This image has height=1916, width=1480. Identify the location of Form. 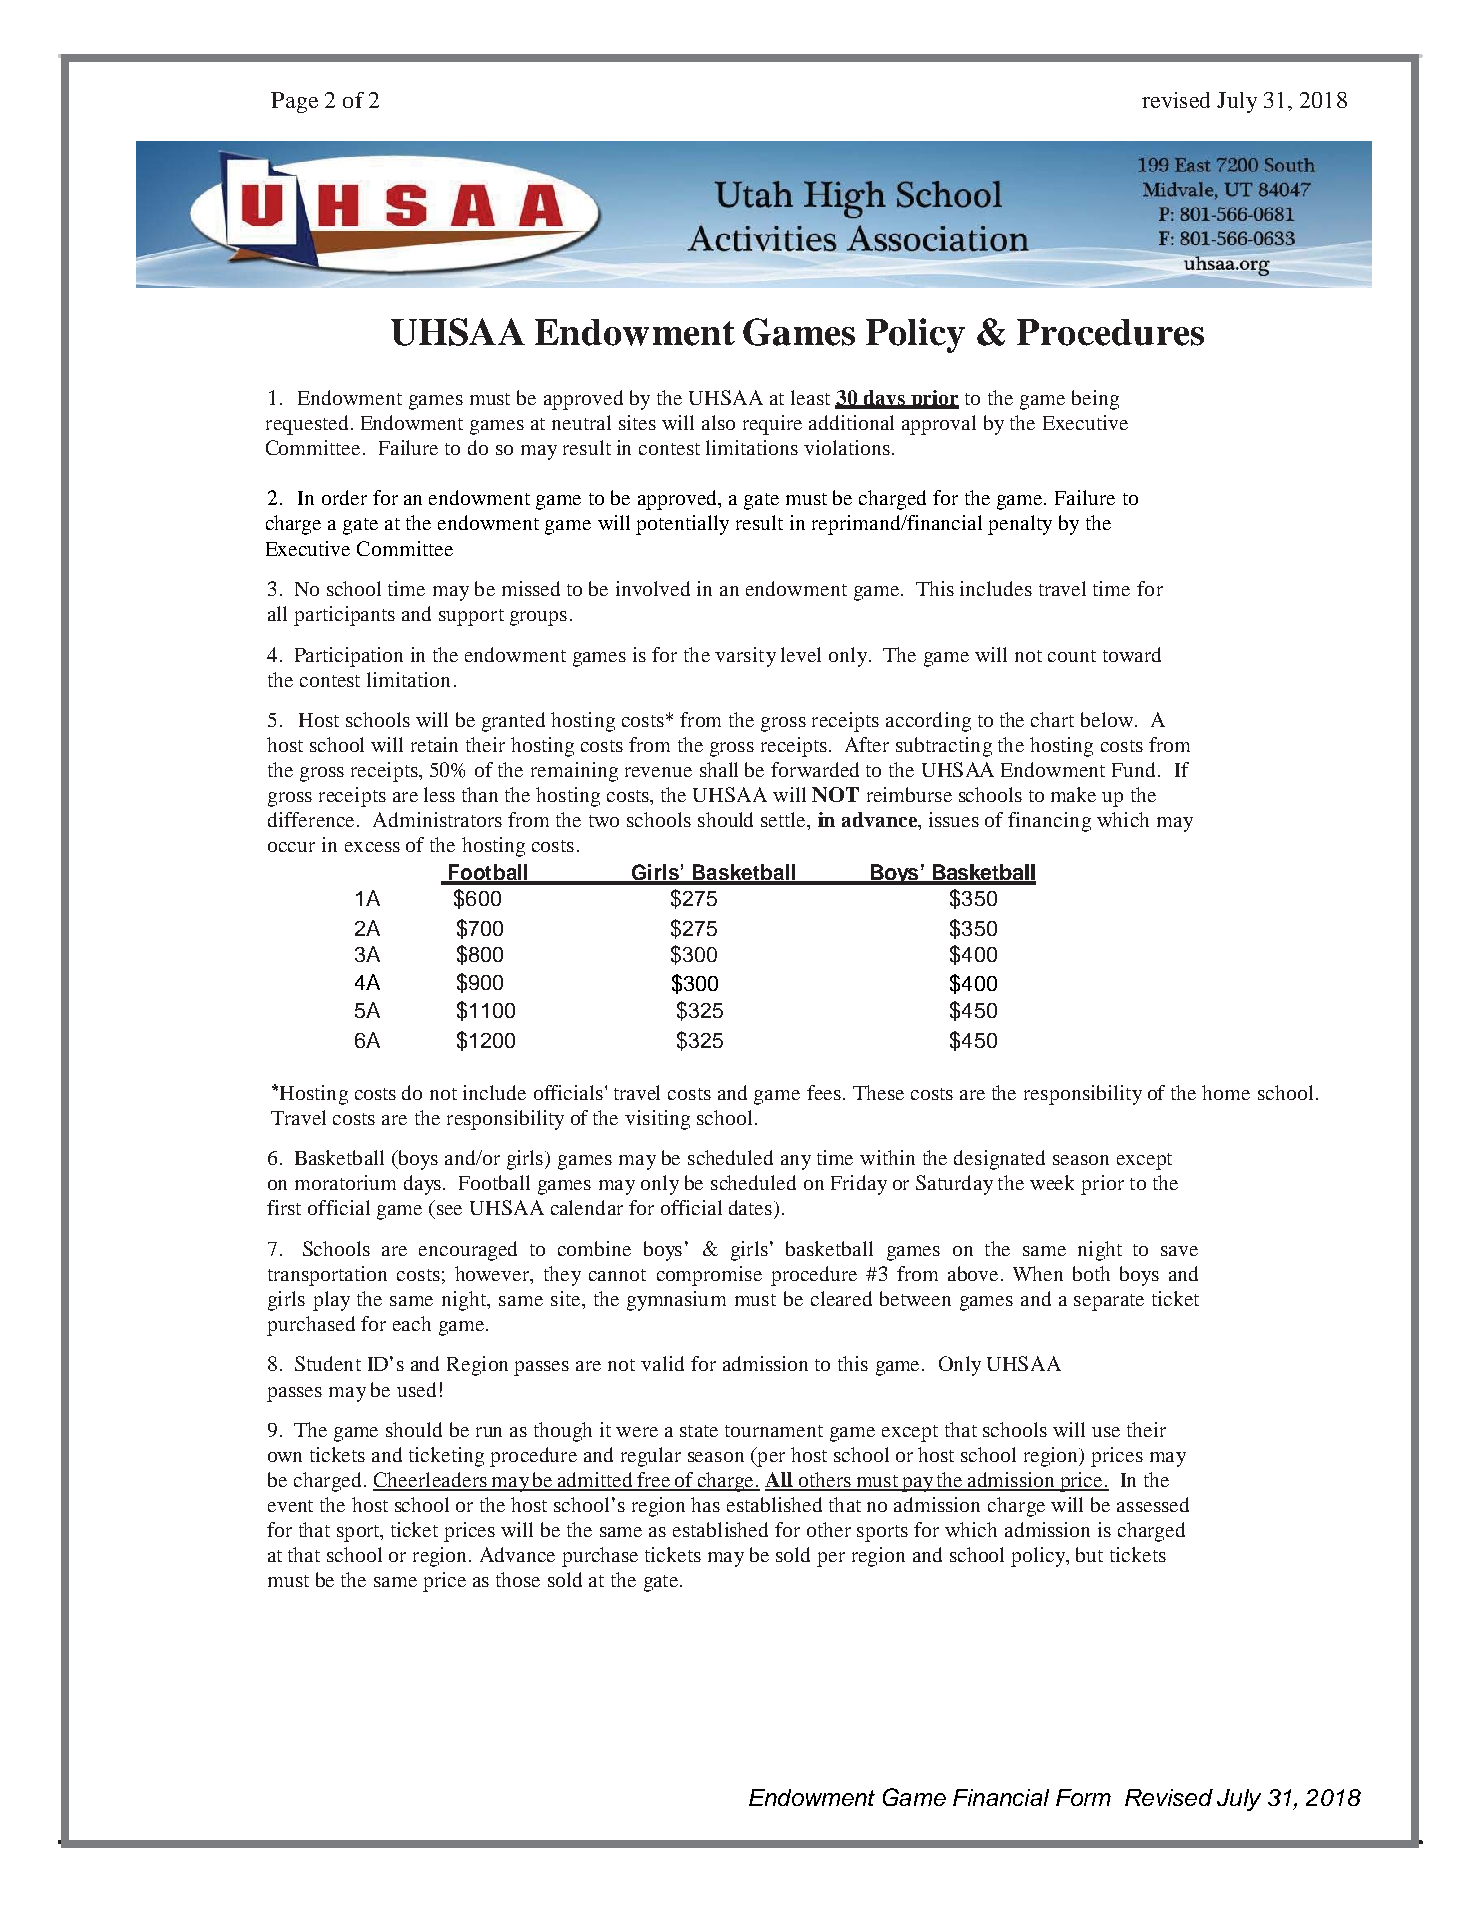
(1083, 1797).
